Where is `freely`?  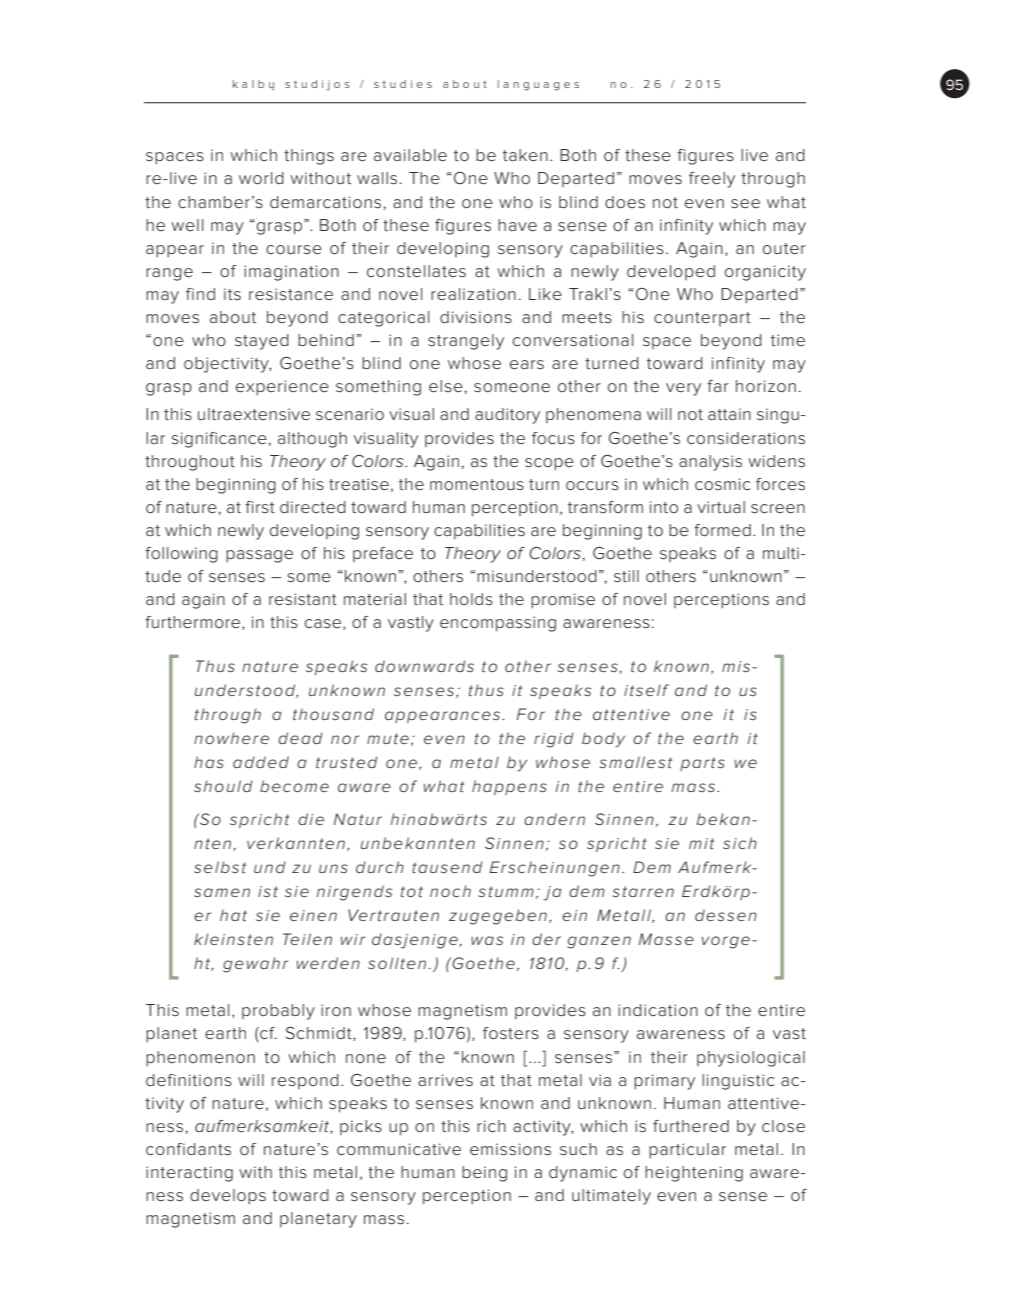
freely is located at coordinates (712, 180).
